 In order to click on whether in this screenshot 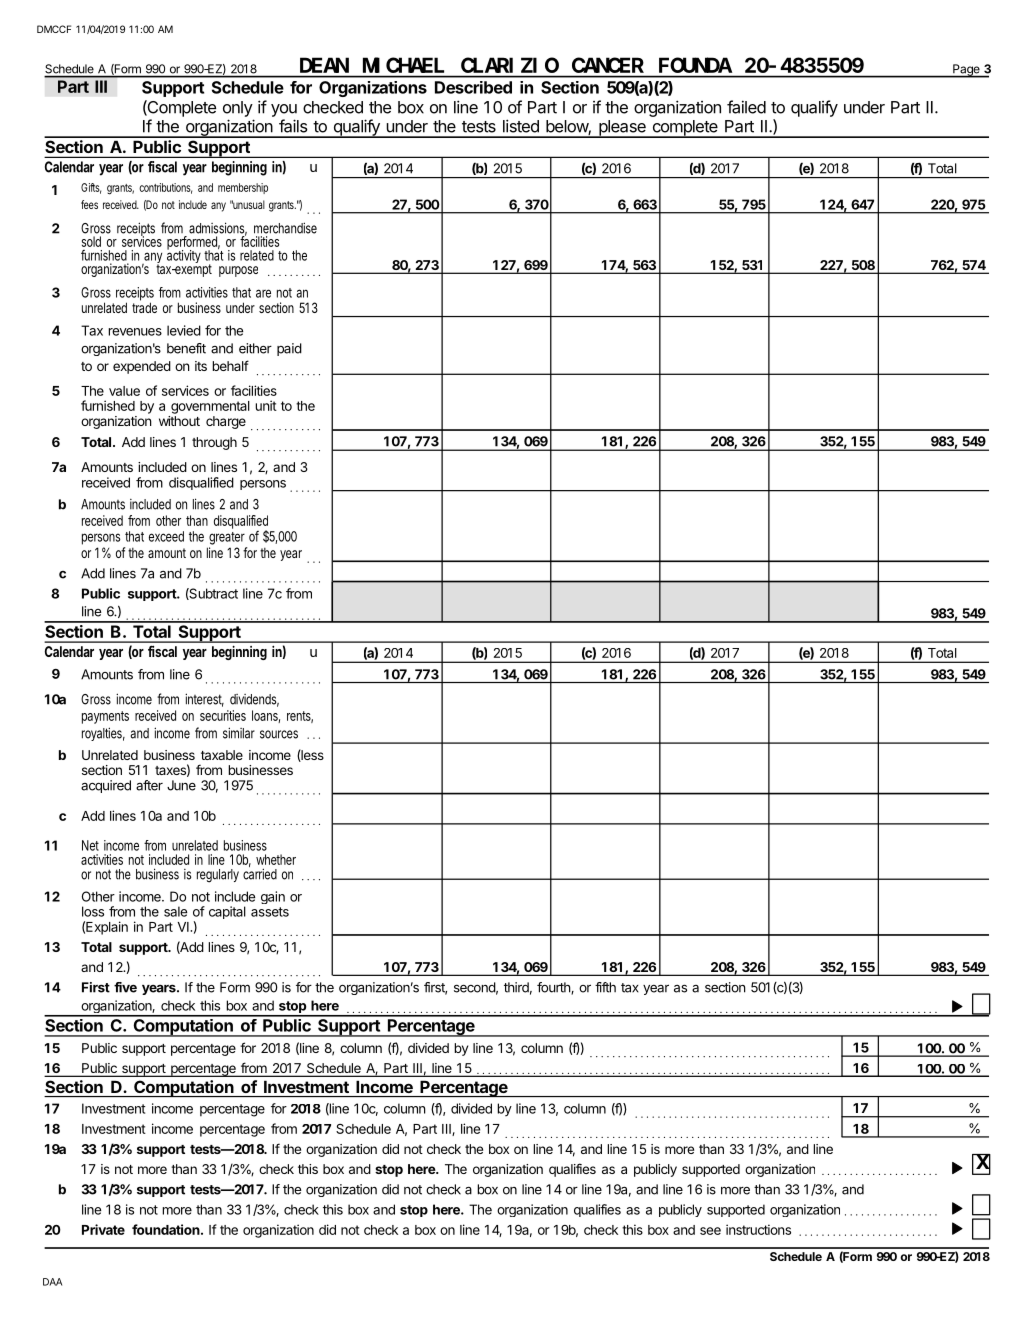, I will do `click(276, 859)`.
